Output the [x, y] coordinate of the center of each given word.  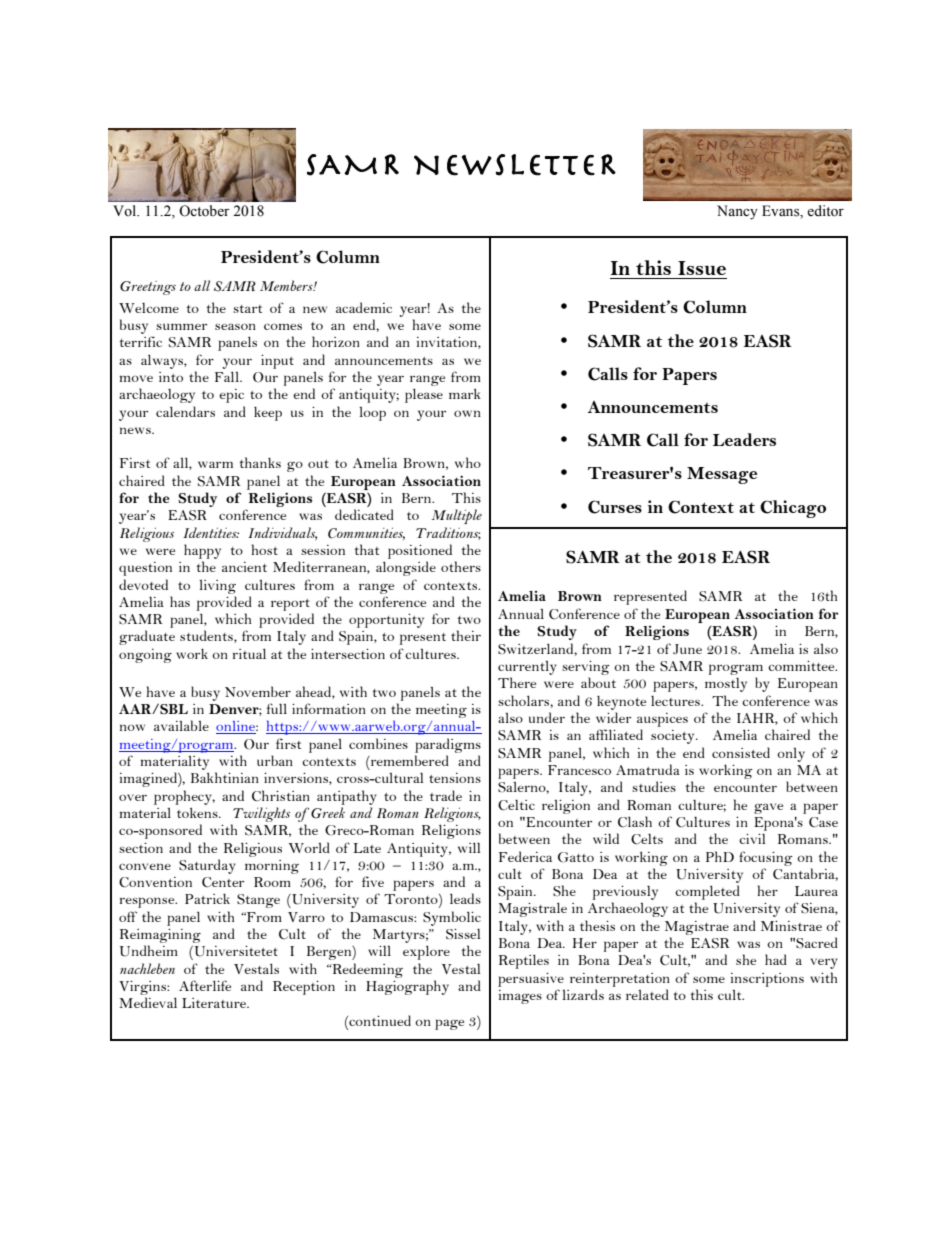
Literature [215, 1003]
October [204, 211]
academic [364, 307]
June [687, 649]
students [207, 636]
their [466, 635]
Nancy [737, 212]
